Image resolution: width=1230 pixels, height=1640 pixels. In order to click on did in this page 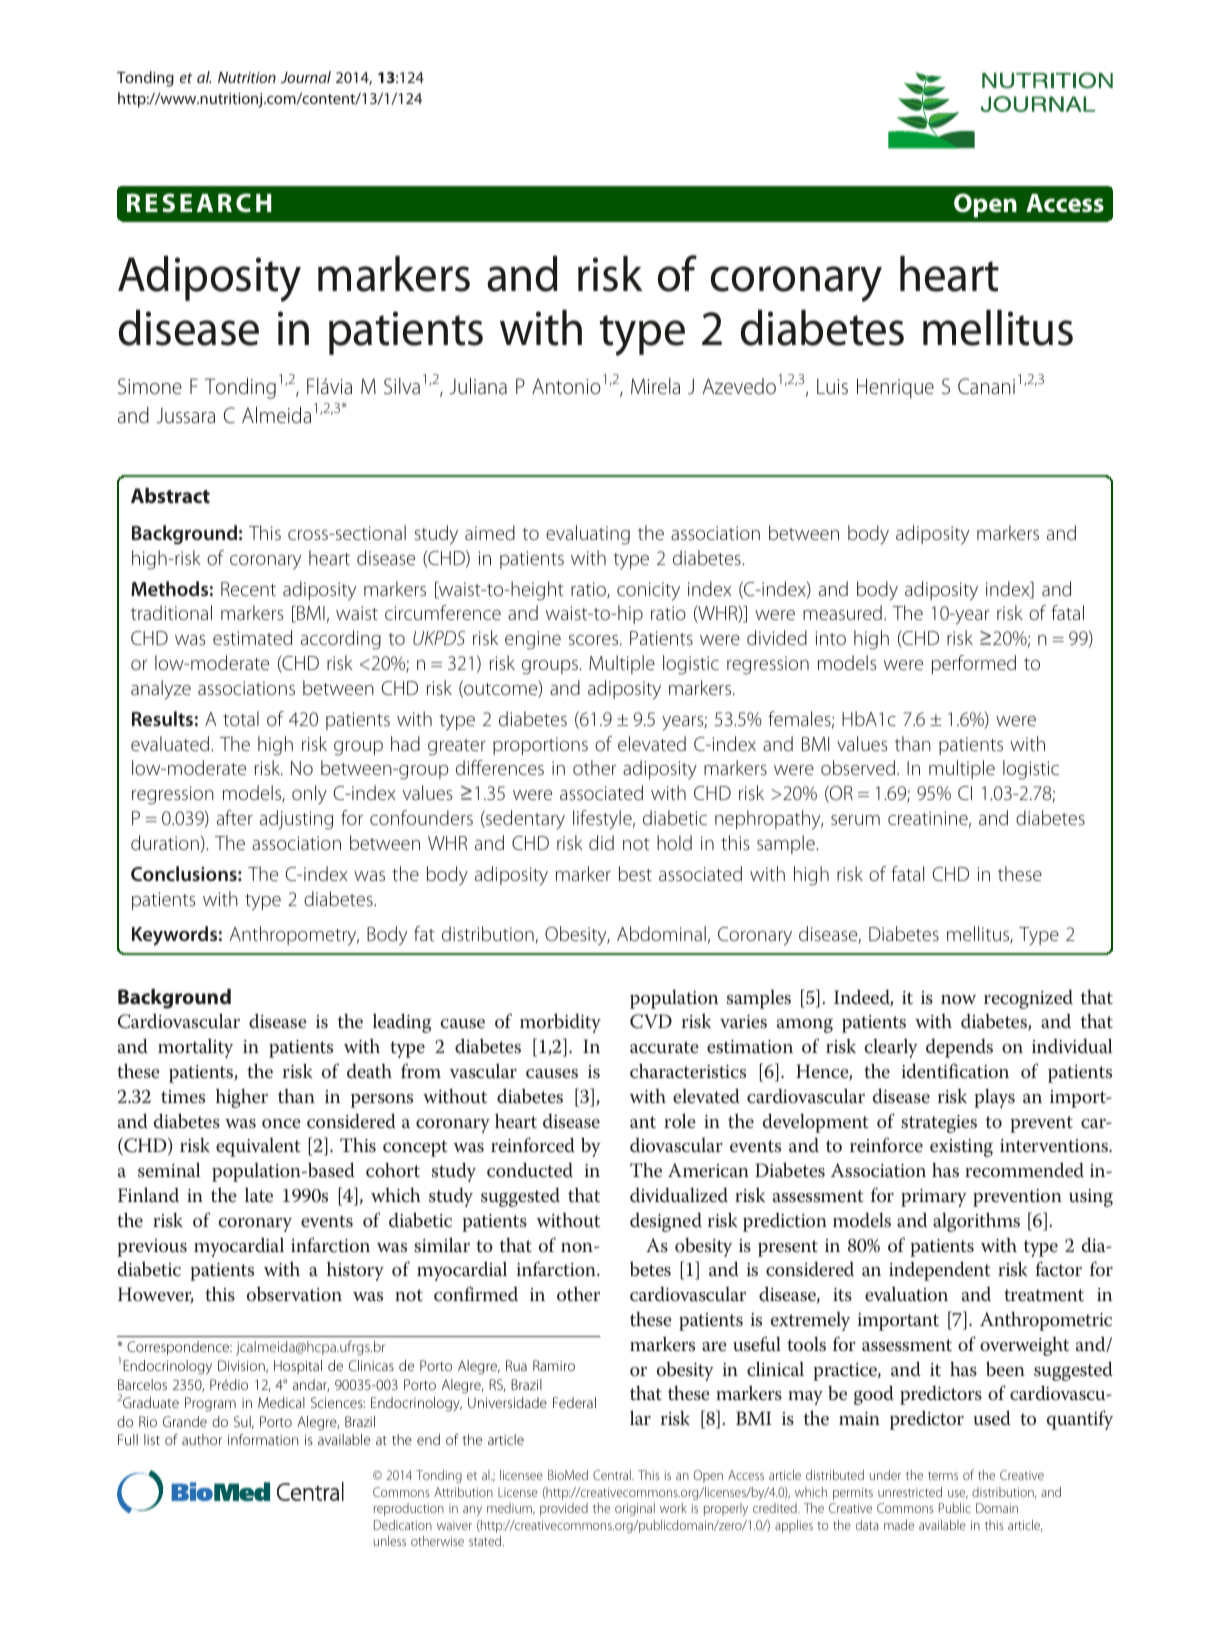, I will do `click(601, 842)`.
